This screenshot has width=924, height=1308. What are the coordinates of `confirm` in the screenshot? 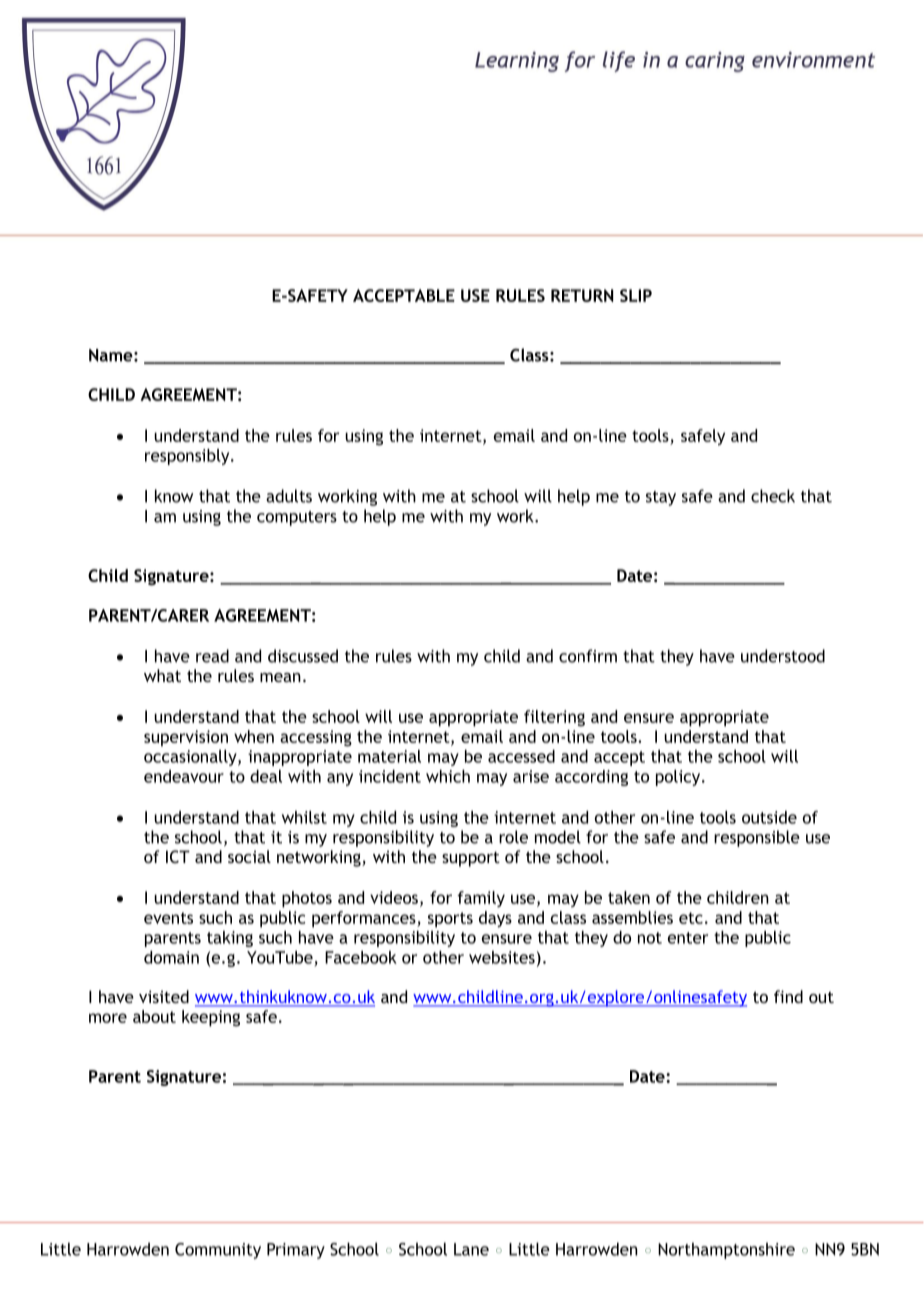 It's located at (588, 656).
